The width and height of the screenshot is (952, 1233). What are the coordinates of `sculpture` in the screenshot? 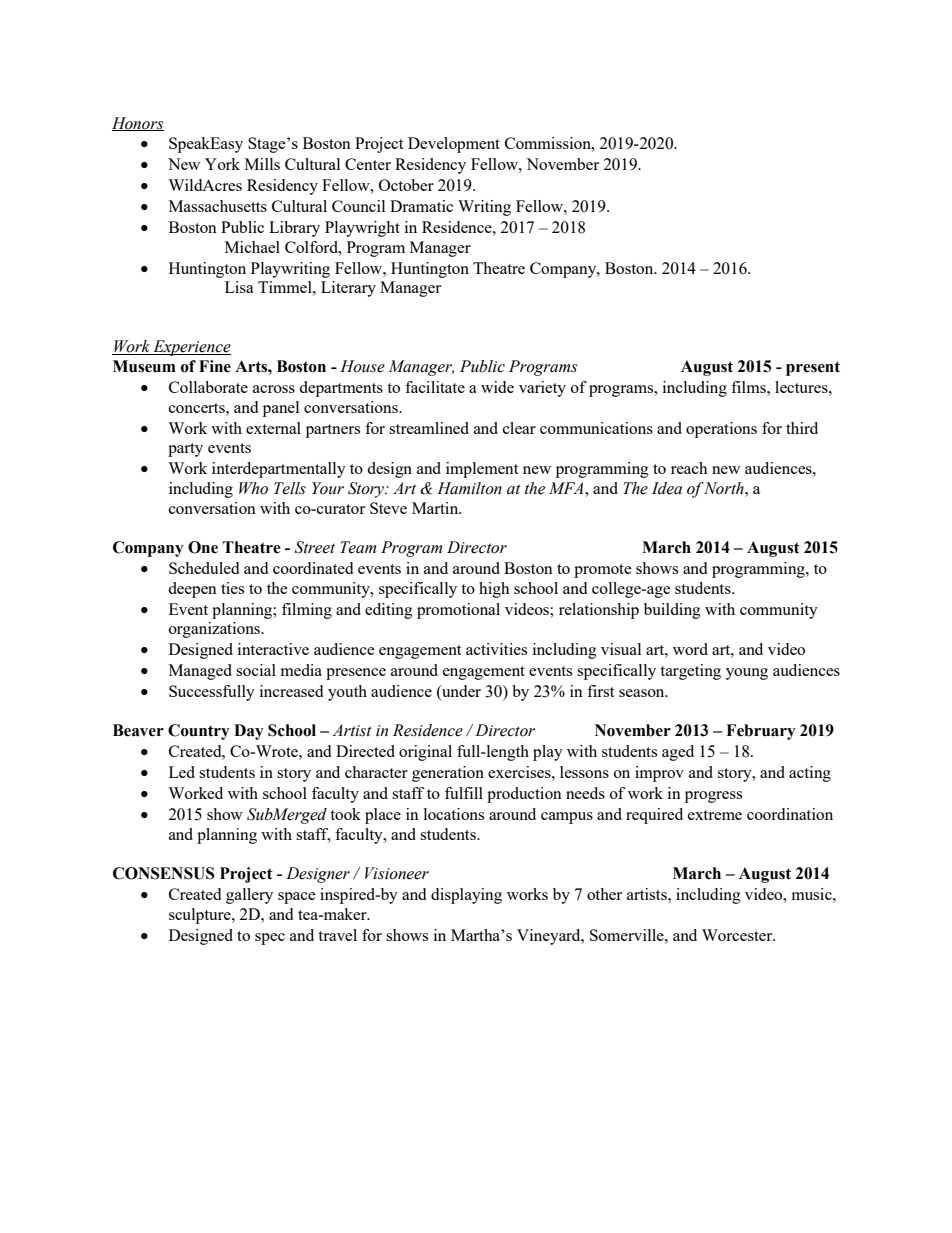 It's located at (201, 916).
